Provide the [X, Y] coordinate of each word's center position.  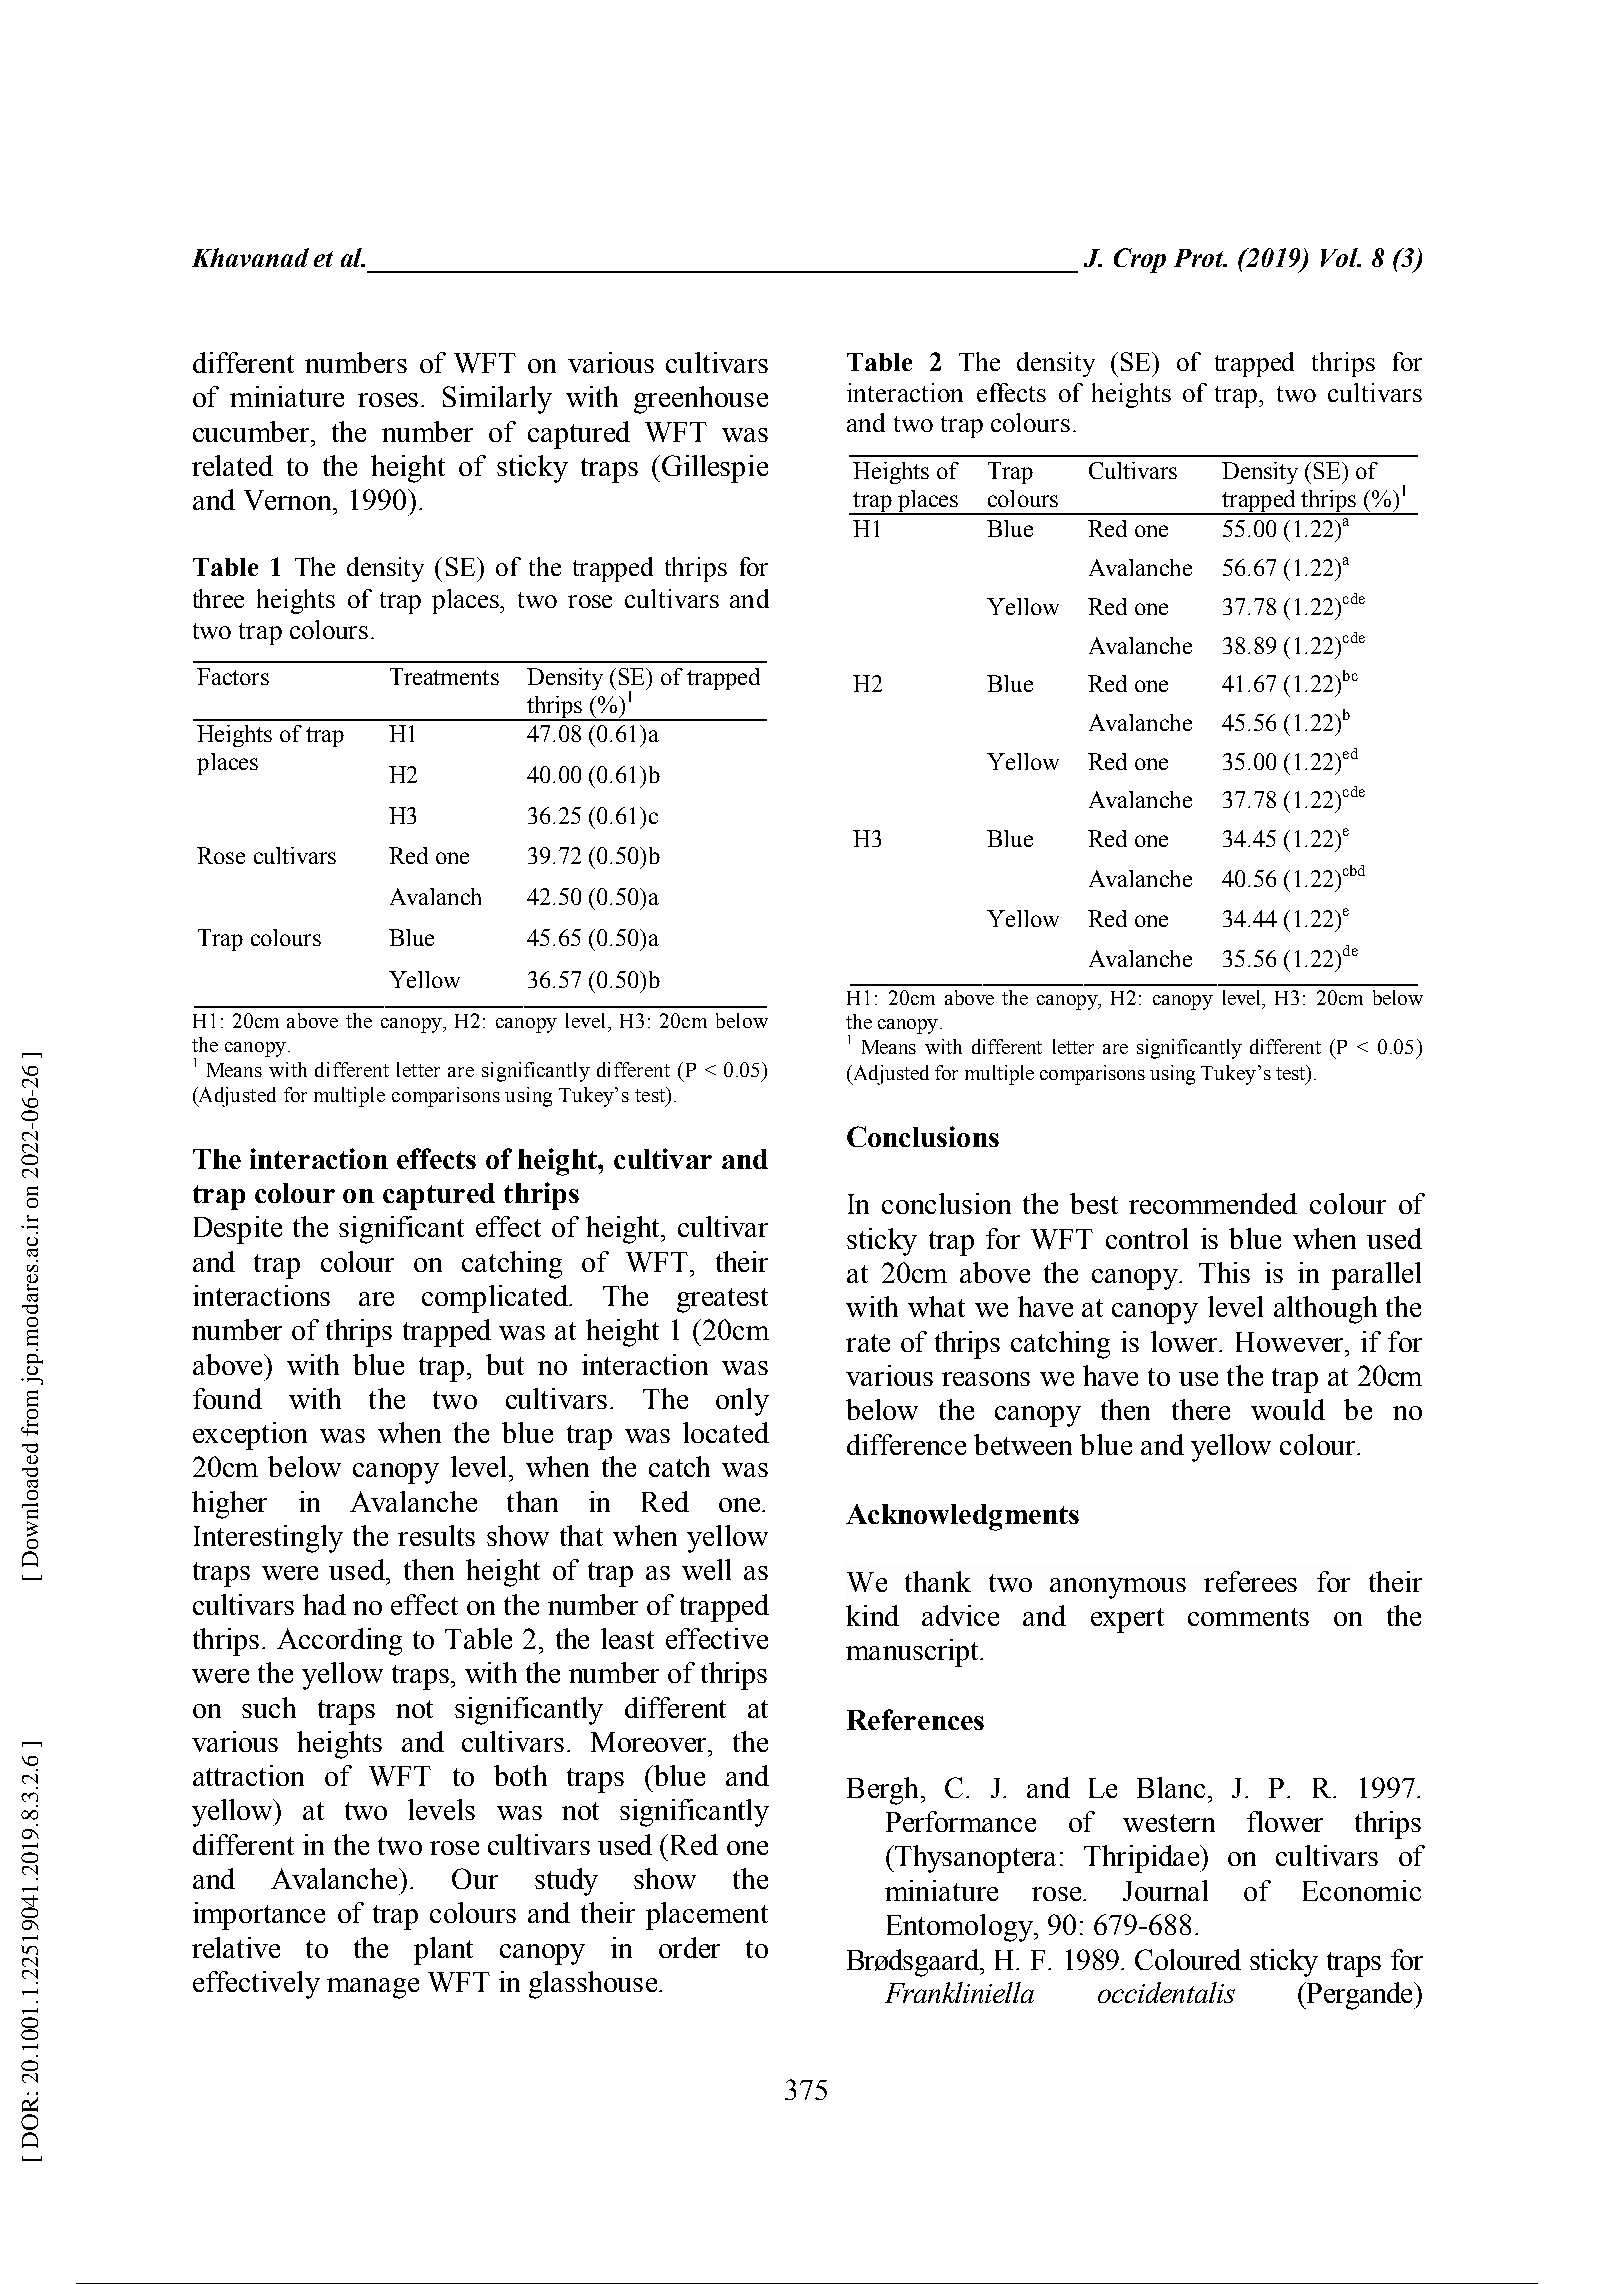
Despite [238, 1230]
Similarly [497, 400]
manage [373, 1988]
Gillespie [715, 469]
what [936, 1306]
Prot [1200, 258]
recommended [1213, 1203]
